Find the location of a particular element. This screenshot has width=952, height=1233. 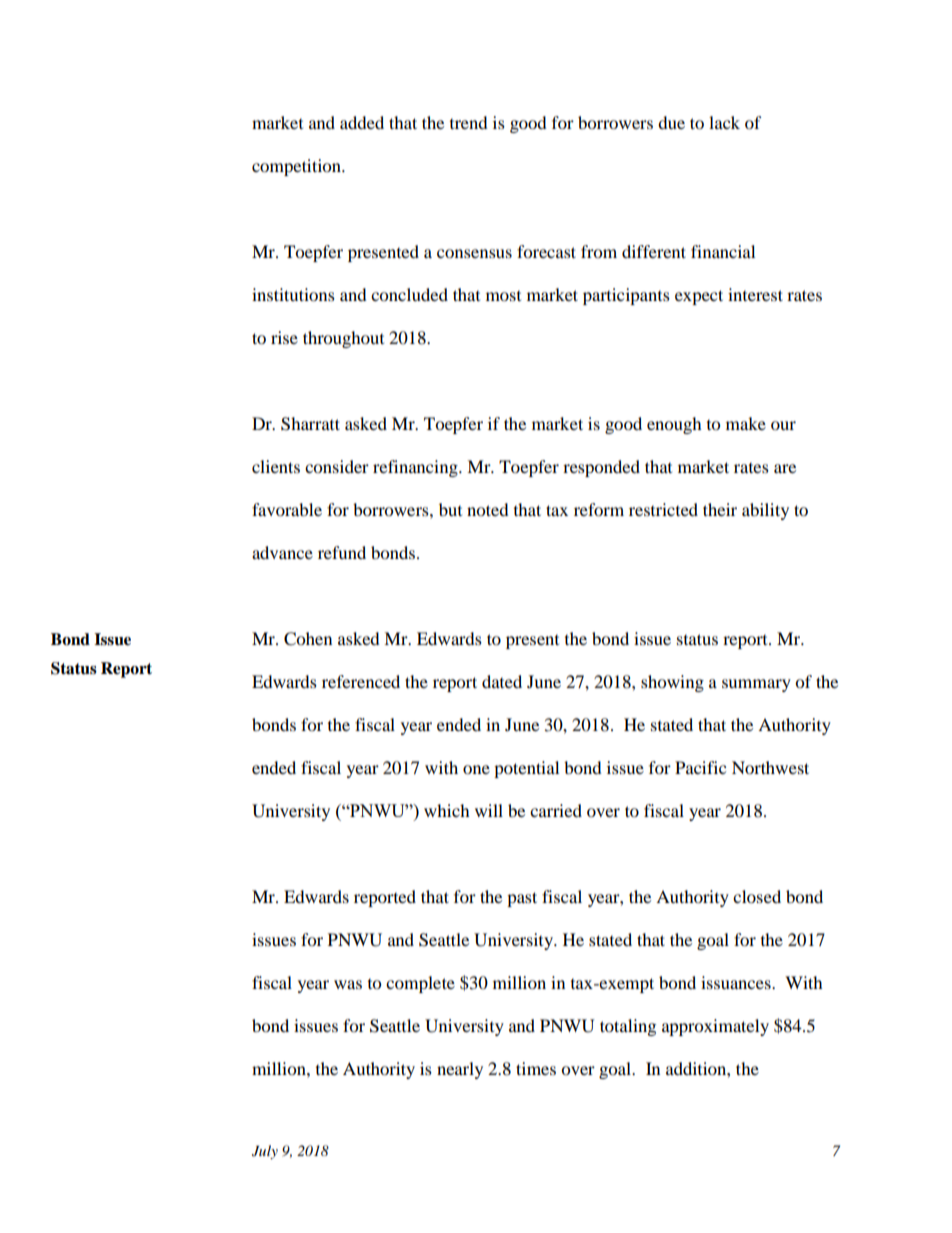

Cohen is located at coordinates (308, 639).
